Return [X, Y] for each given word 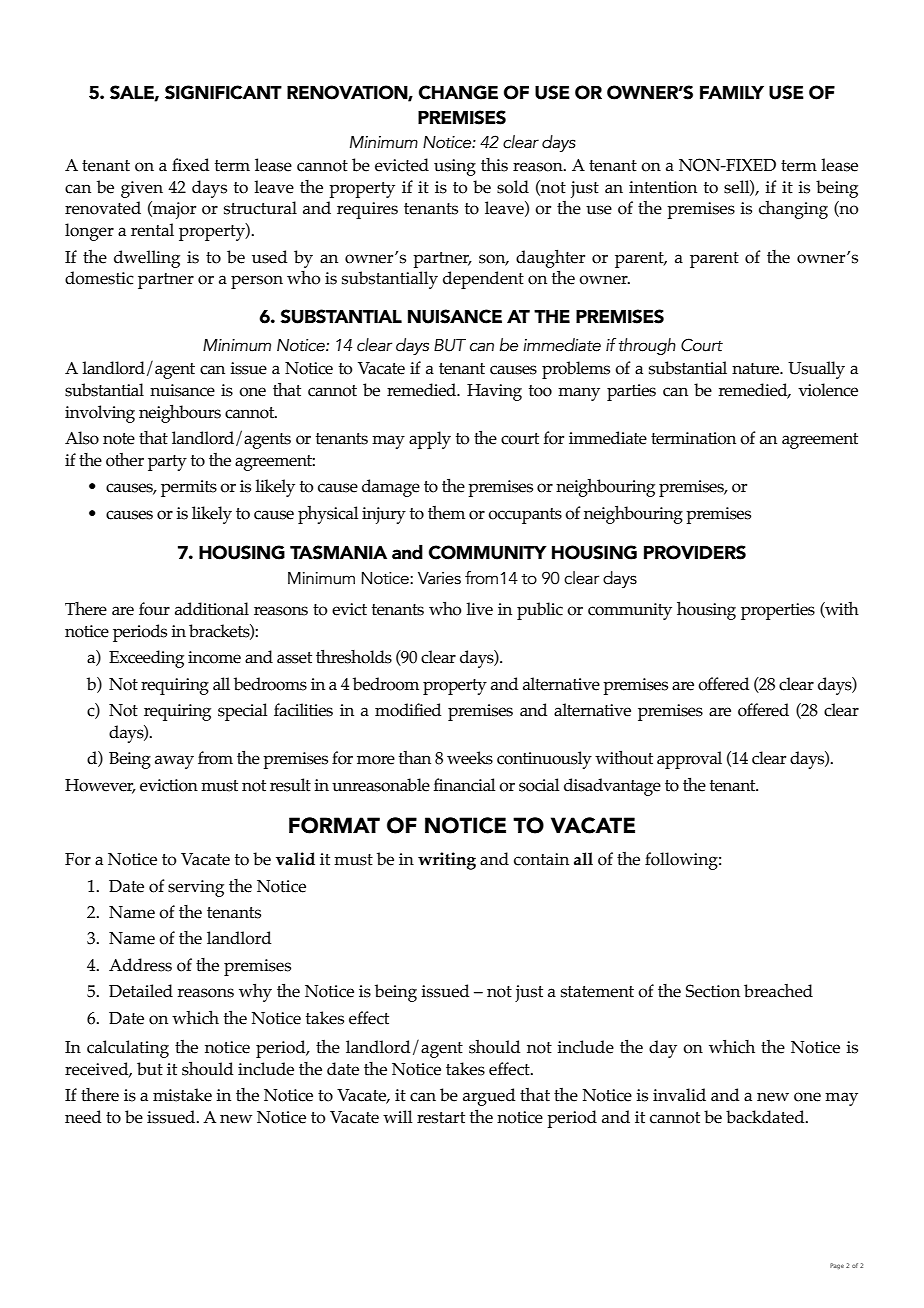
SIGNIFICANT [223, 92]
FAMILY [732, 92]
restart [441, 1118]
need [83, 1117]
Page [837, 1266]
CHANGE [458, 92]
